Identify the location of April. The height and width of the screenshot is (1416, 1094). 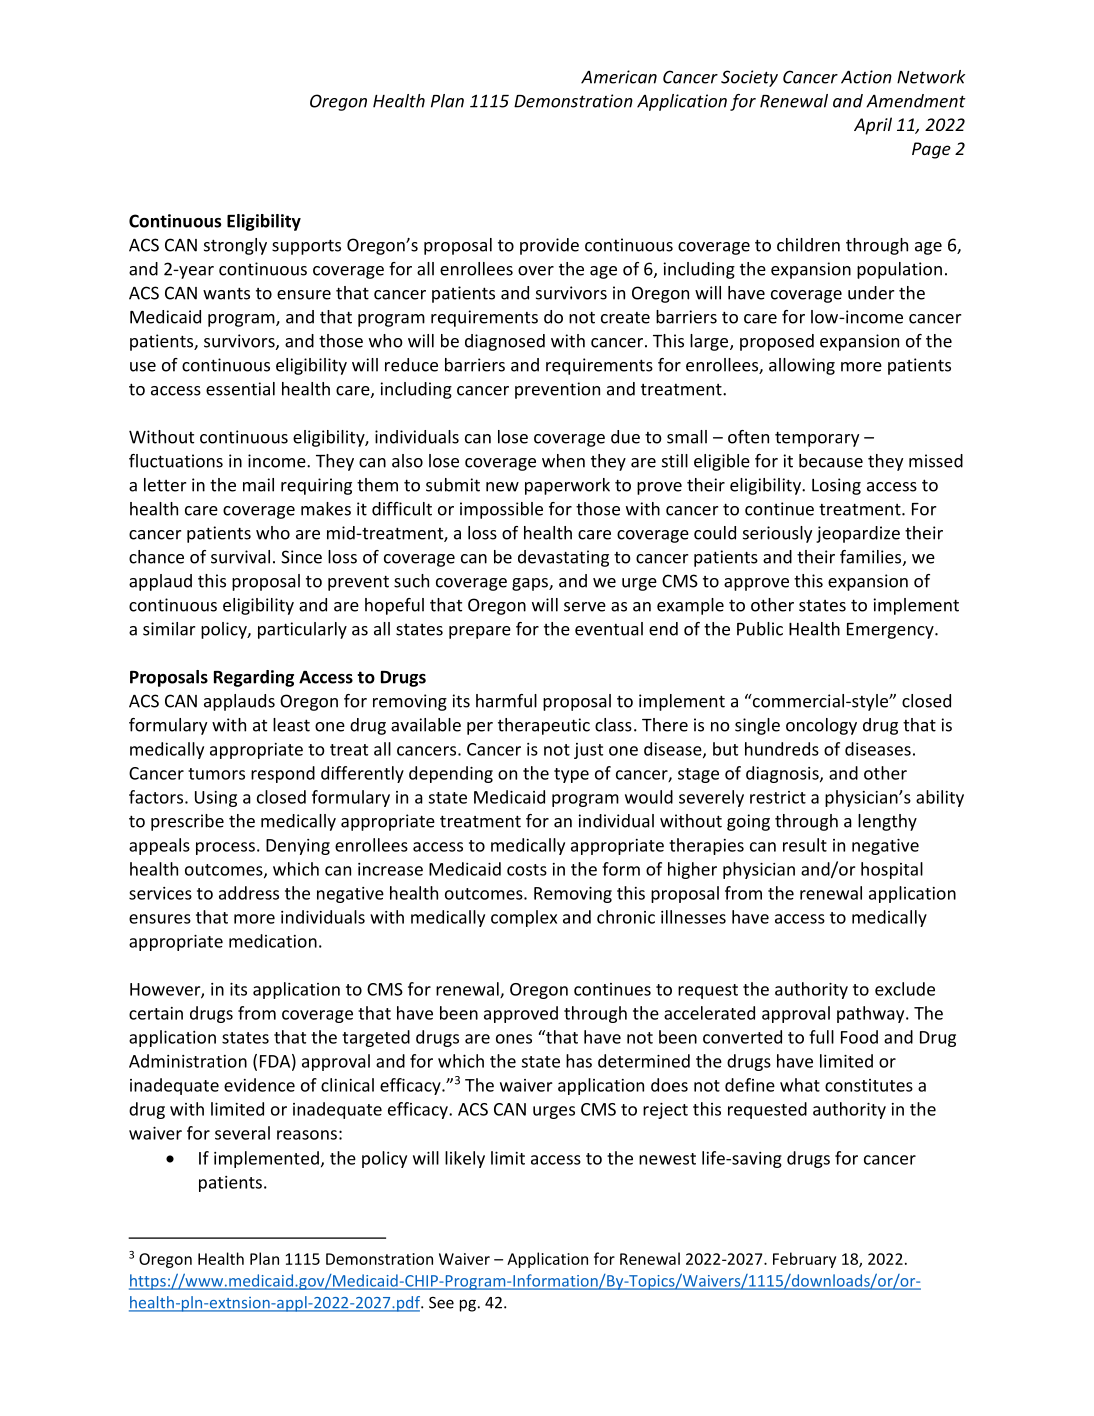
(873, 126).
